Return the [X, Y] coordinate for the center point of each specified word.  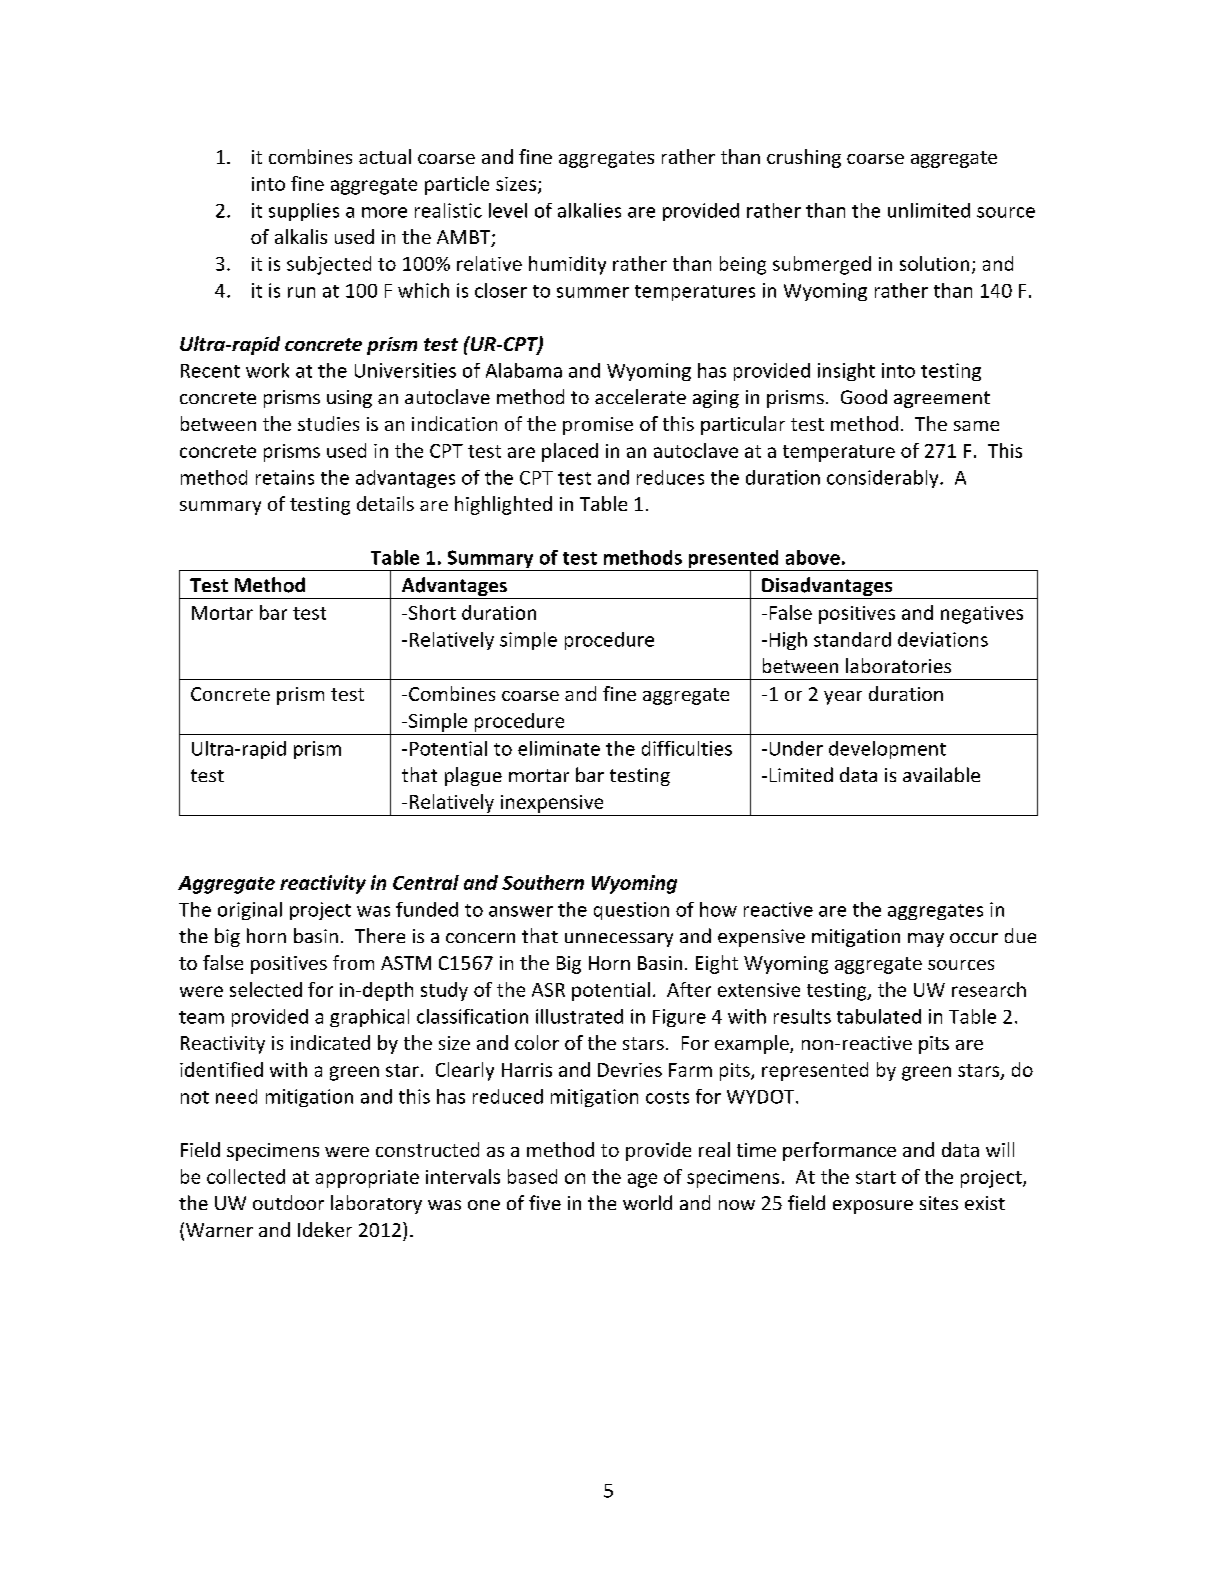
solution [934, 263]
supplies [304, 212]
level [508, 210]
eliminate [559, 748]
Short [432, 612]
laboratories [898, 665]
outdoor [288, 1202]
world [647, 1202]
